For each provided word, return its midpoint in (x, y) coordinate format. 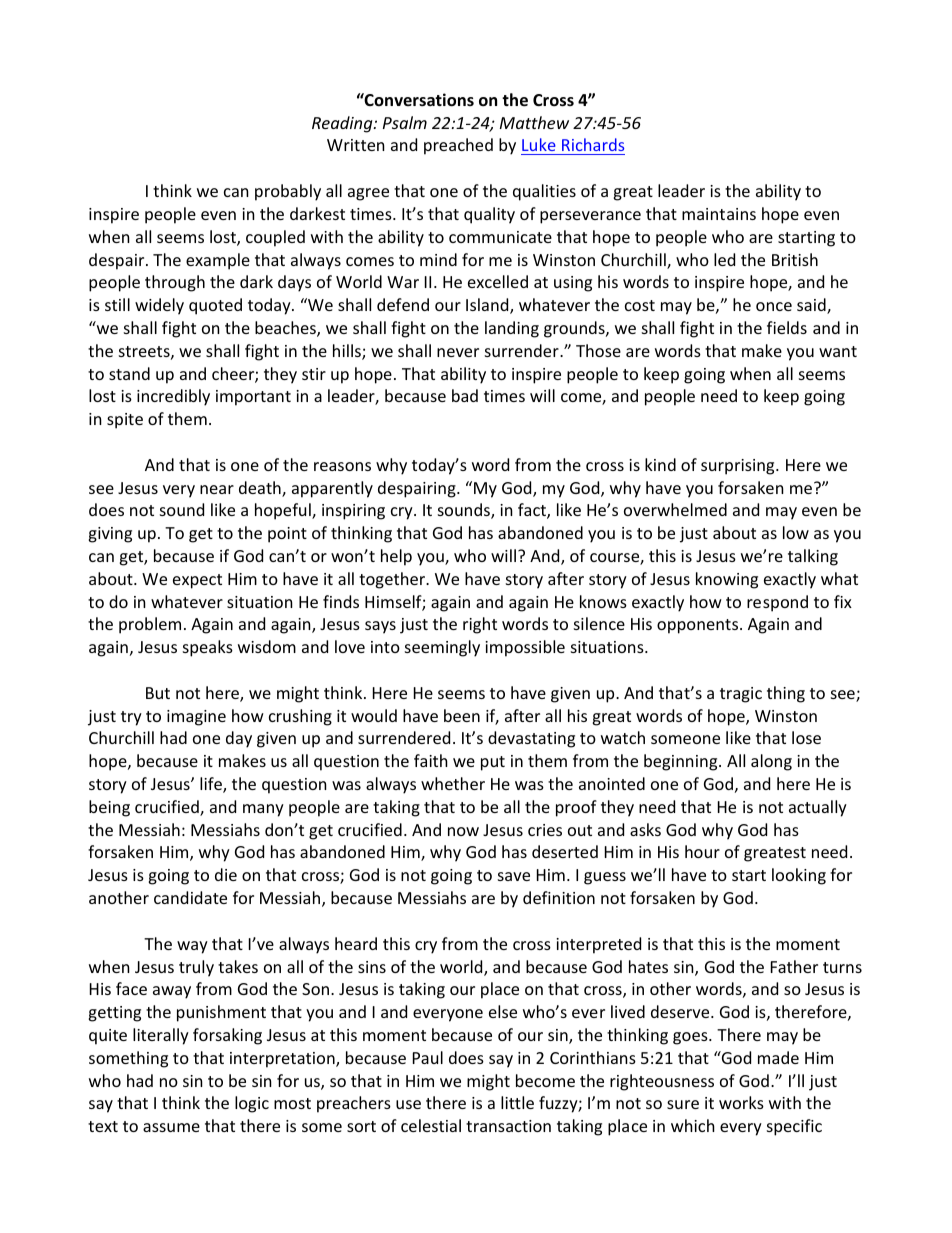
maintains (719, 214)
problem (150, 625)
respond (777, 603)
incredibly (173, 397)
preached (458, 146)
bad (465, 395)
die (226, 874)
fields (787, 327)
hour (702, 851)
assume (171, 1127)
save (514, 876)
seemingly (442, 648)
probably (288, 192)
